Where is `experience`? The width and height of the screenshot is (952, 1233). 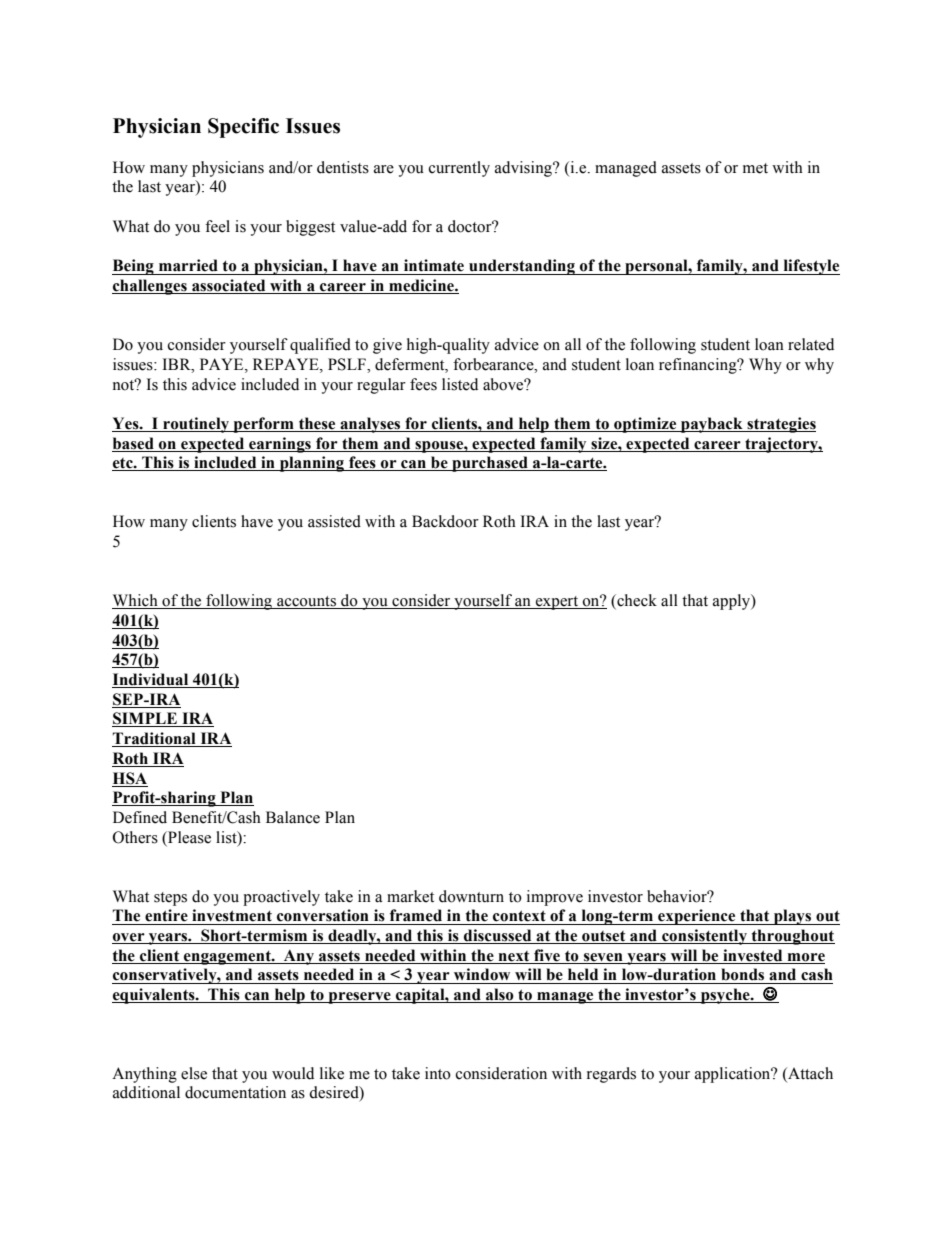 experience is located at coordinates (697, 917).
